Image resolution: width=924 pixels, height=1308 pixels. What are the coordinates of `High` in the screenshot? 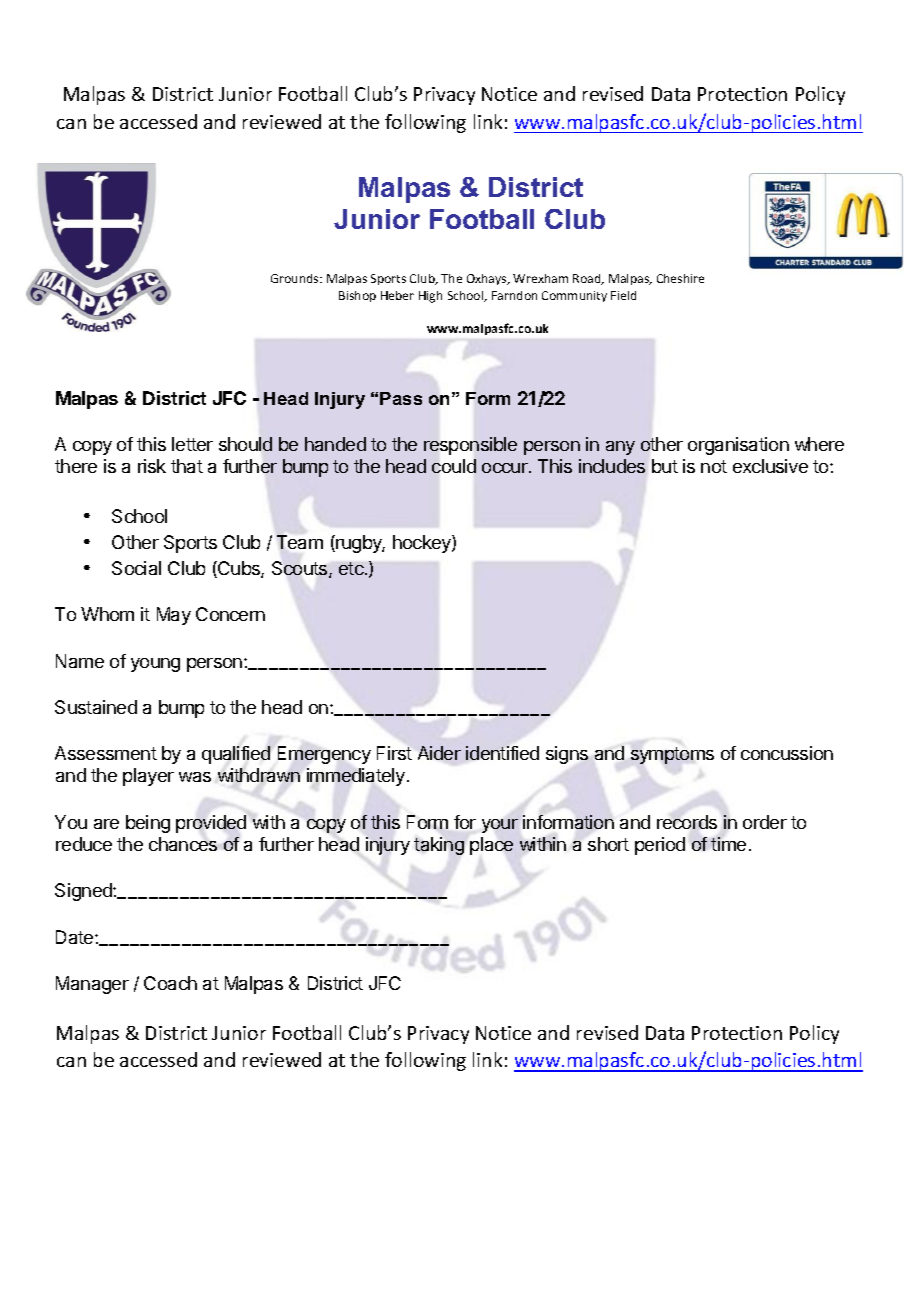 It's located at (430, 297).
